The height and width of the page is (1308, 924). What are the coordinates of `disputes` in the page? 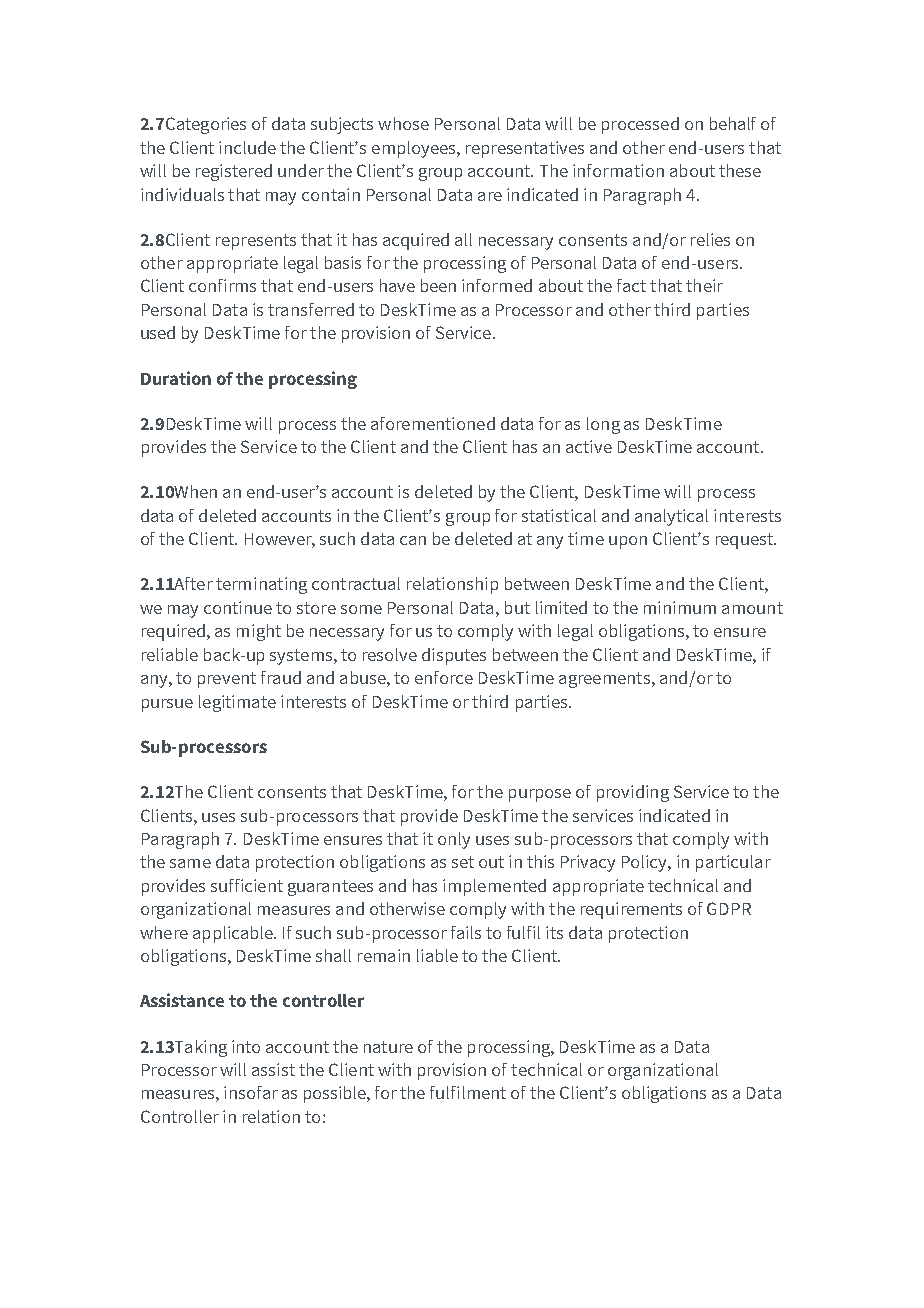 It's located at (454, 656).
